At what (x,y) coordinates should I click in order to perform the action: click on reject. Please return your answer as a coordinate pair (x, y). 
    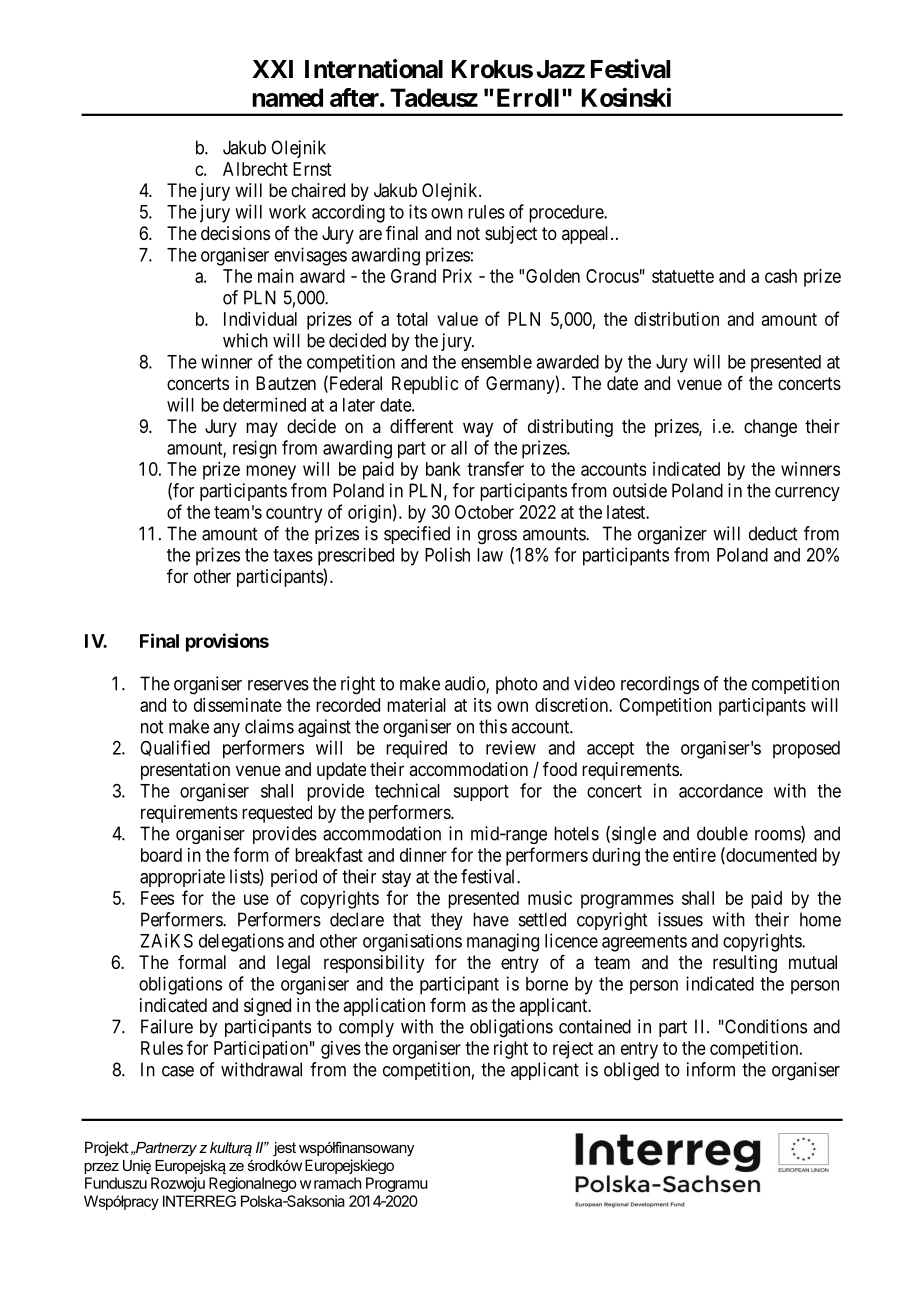
    Looking at the image, I should click on (573, 1050).
